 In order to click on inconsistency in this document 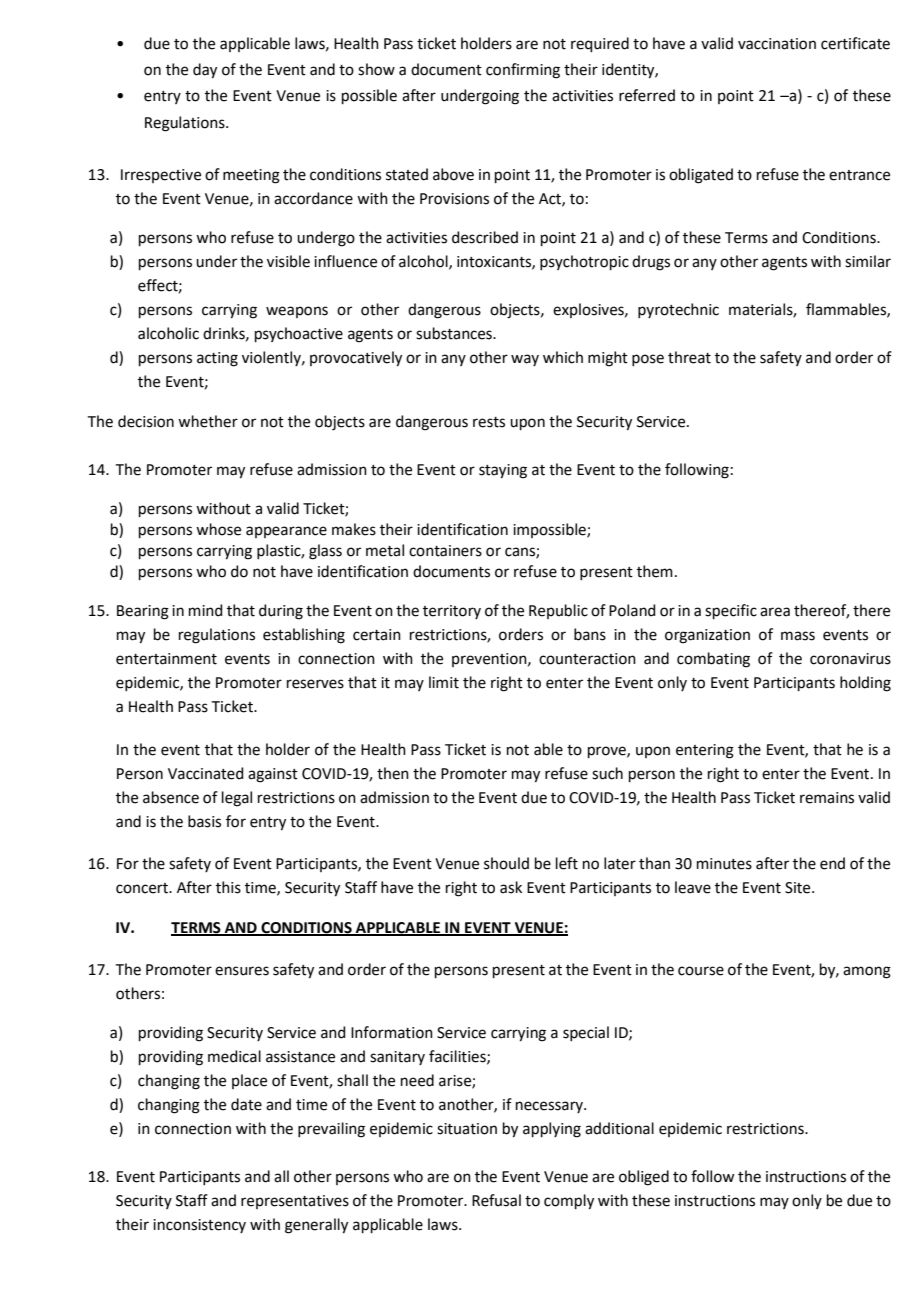, I will do `click(199, 1226)`.
